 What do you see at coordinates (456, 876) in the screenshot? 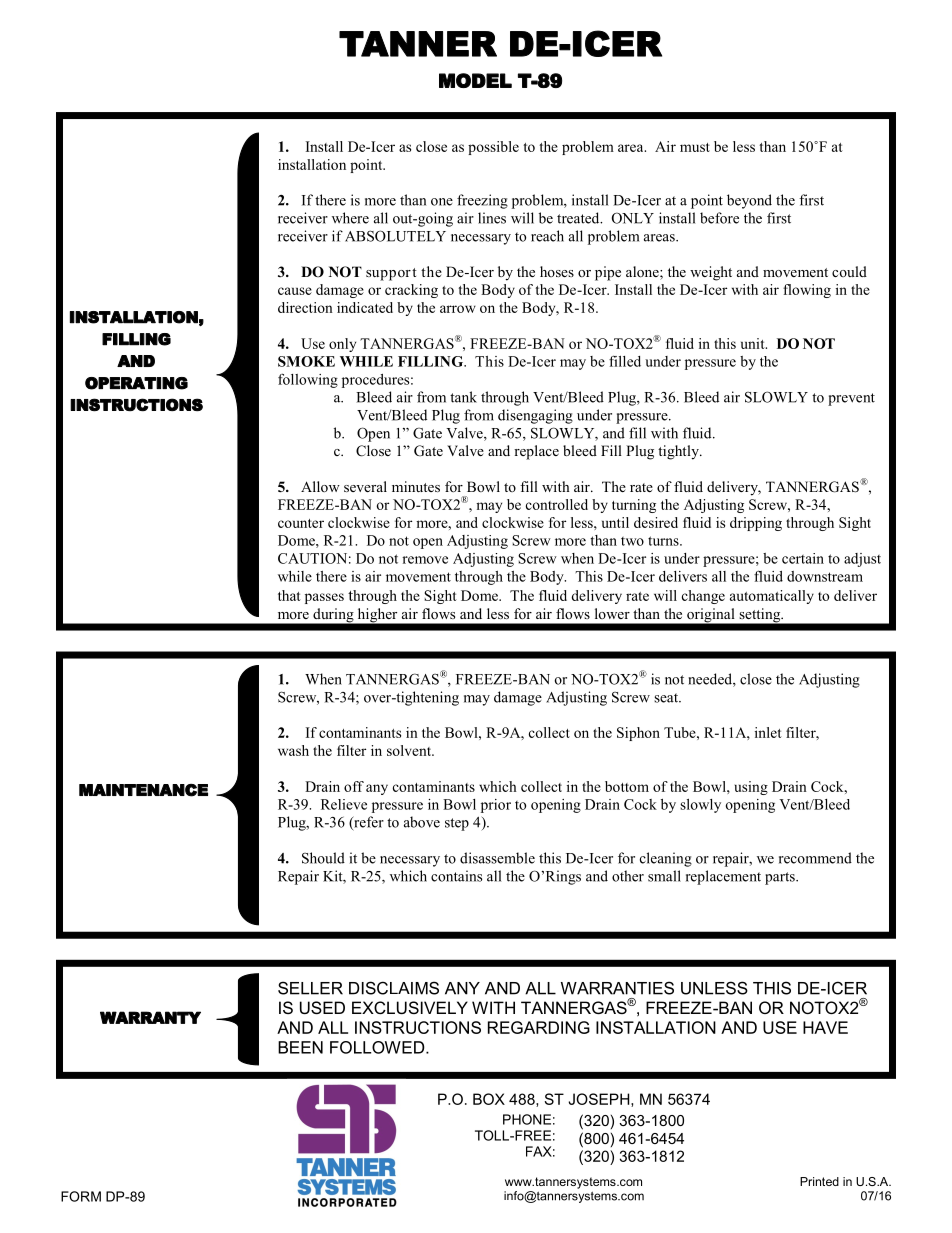
I see `contains` at bounding box center [456, 876].
